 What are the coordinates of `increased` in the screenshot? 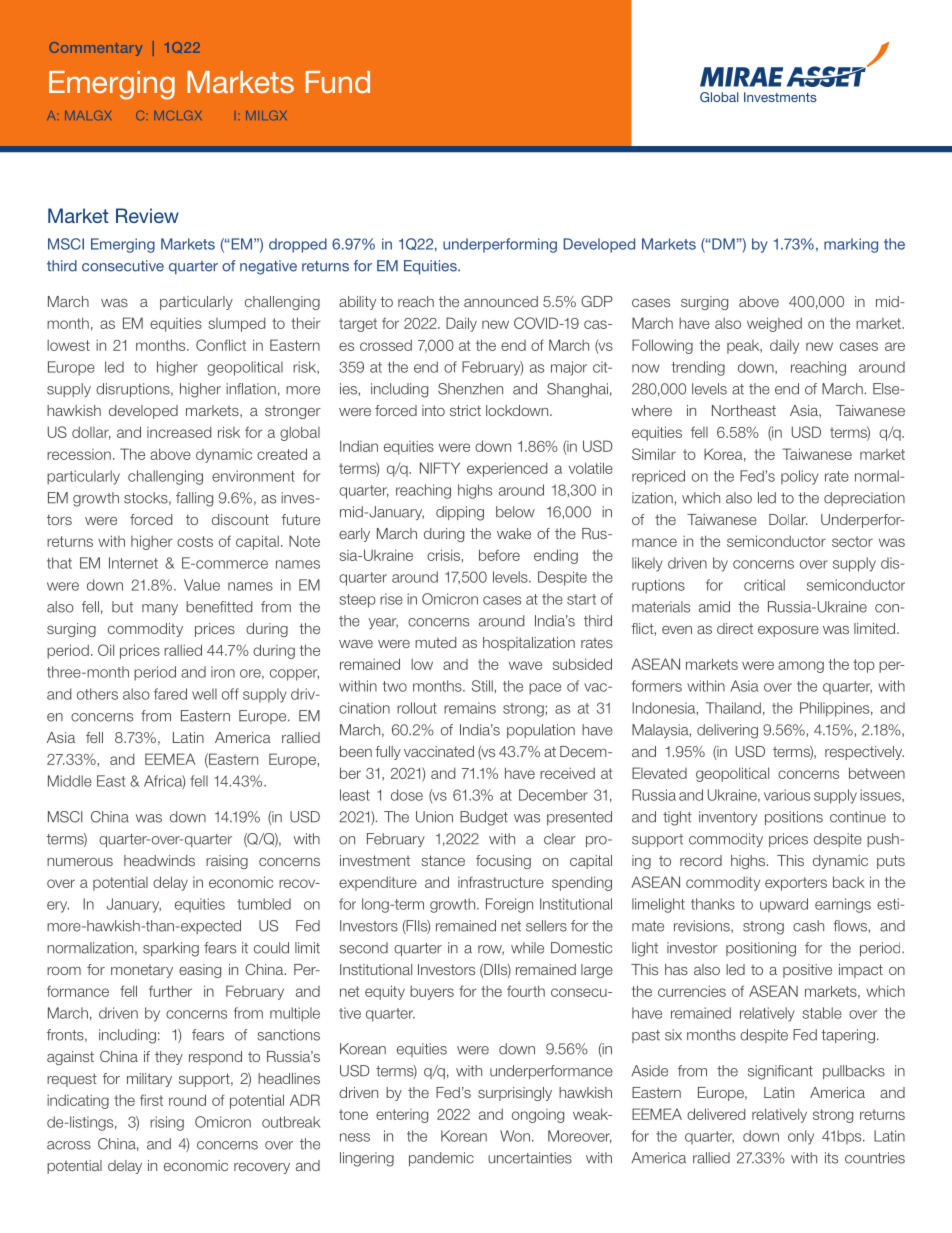 It's located at (179, 432).
